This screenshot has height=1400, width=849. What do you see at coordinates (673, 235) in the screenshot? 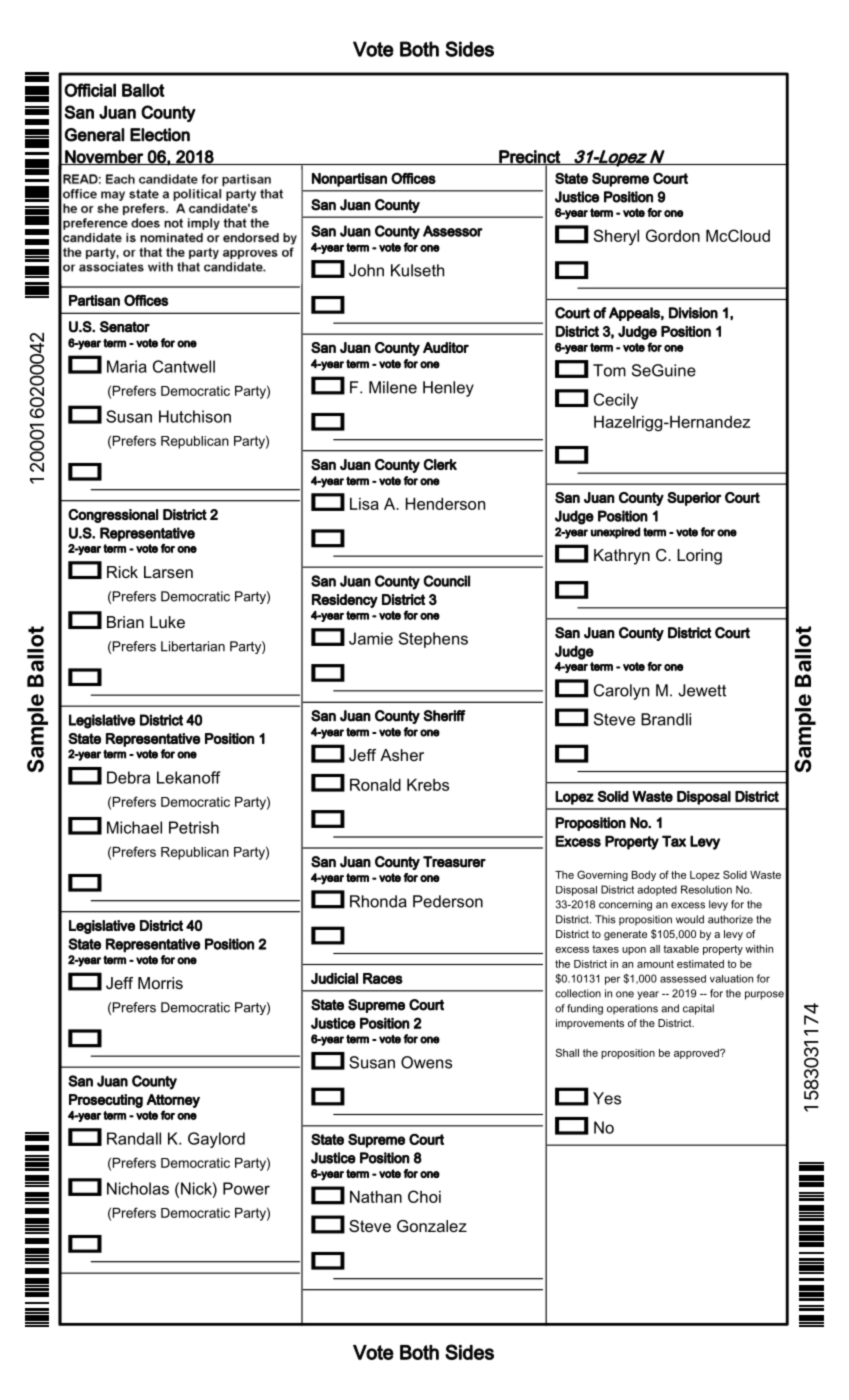
I see `Gordon` at bounding box center [673, 235].
